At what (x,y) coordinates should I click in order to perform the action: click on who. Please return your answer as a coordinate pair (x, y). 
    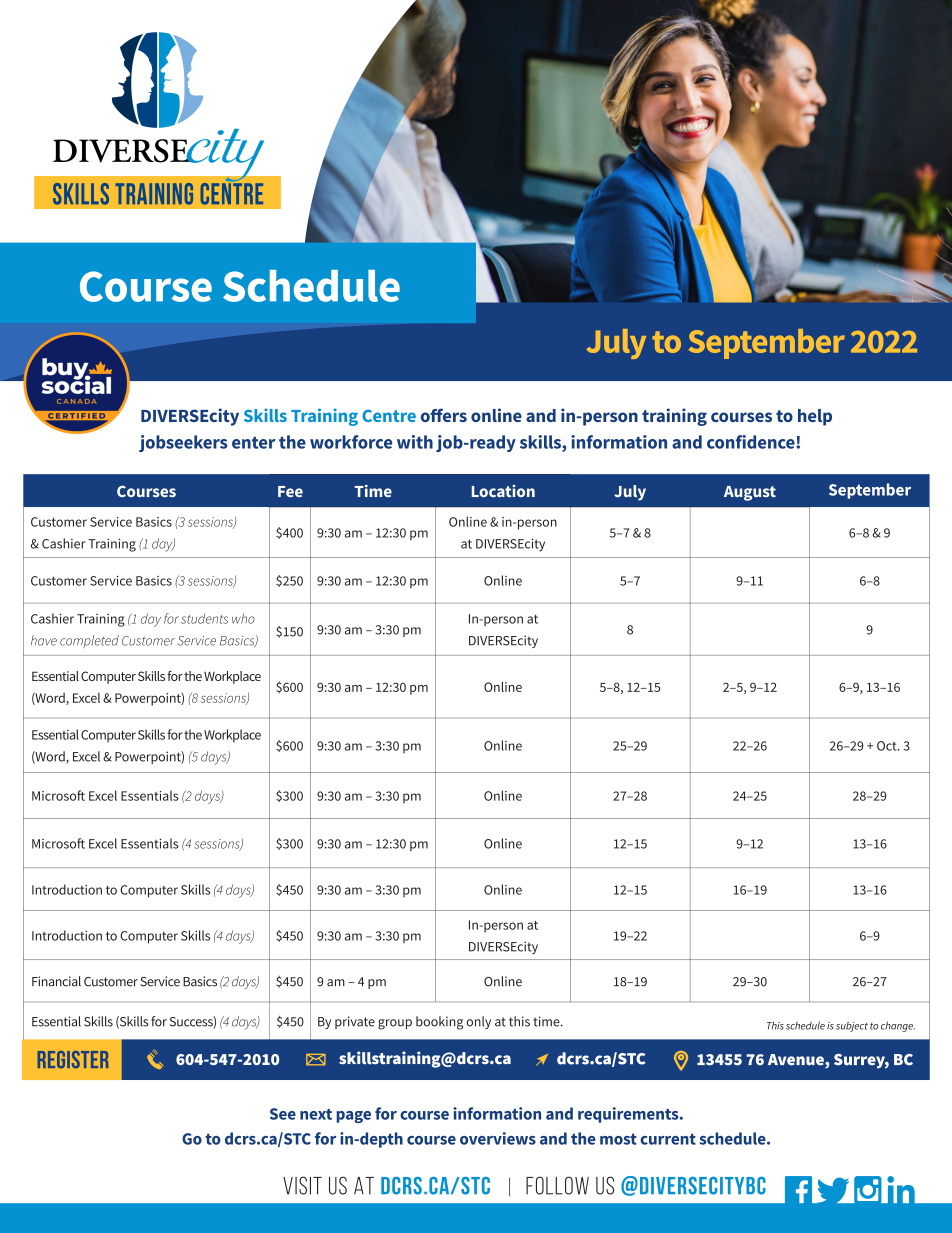
    Looking at the image, I should click on (243, 618).
